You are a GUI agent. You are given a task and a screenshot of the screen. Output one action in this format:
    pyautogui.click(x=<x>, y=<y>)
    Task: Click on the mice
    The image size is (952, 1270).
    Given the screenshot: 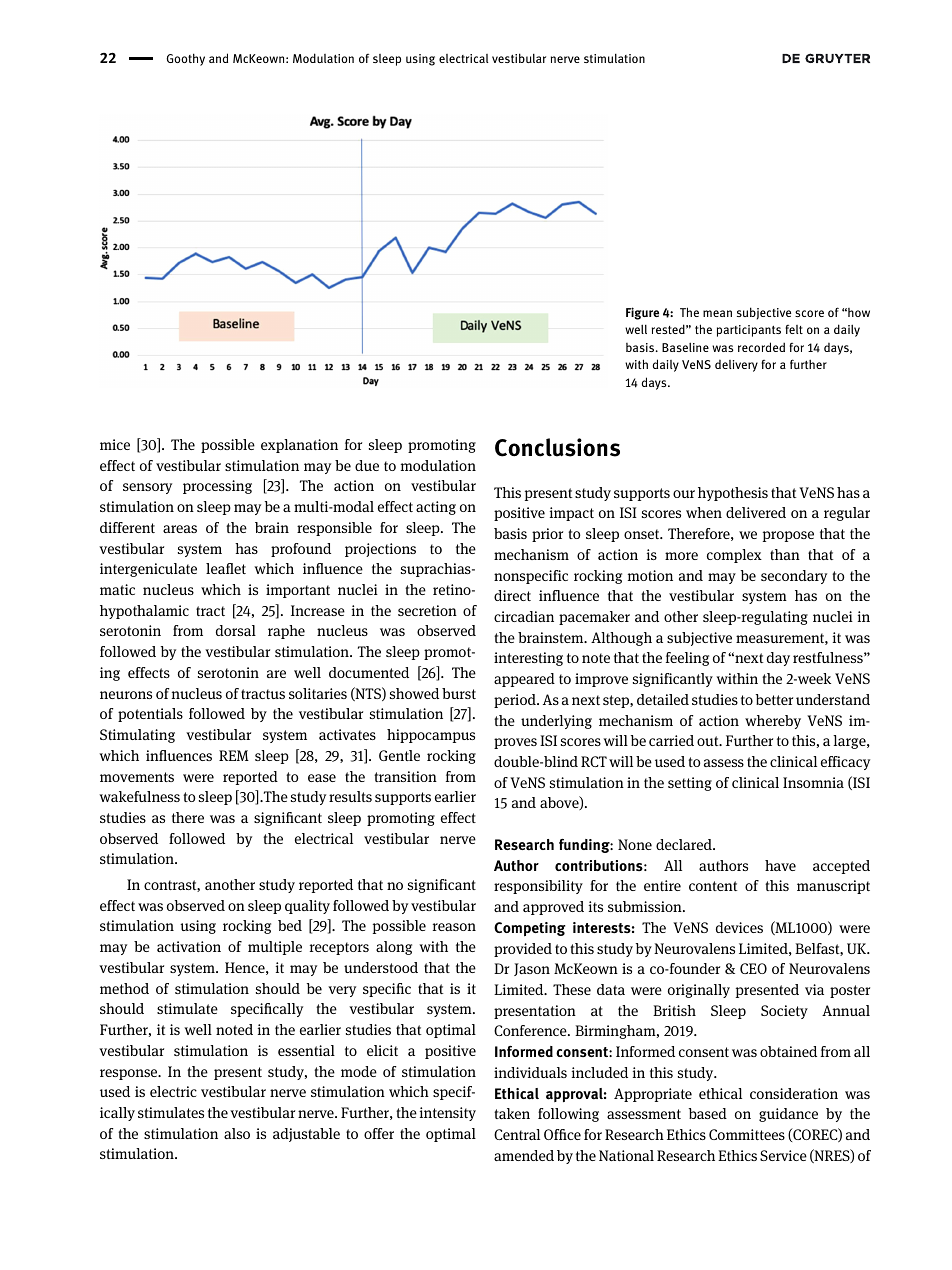 What is the action you would take?
    pyautogui.click(x=115, y=444)
